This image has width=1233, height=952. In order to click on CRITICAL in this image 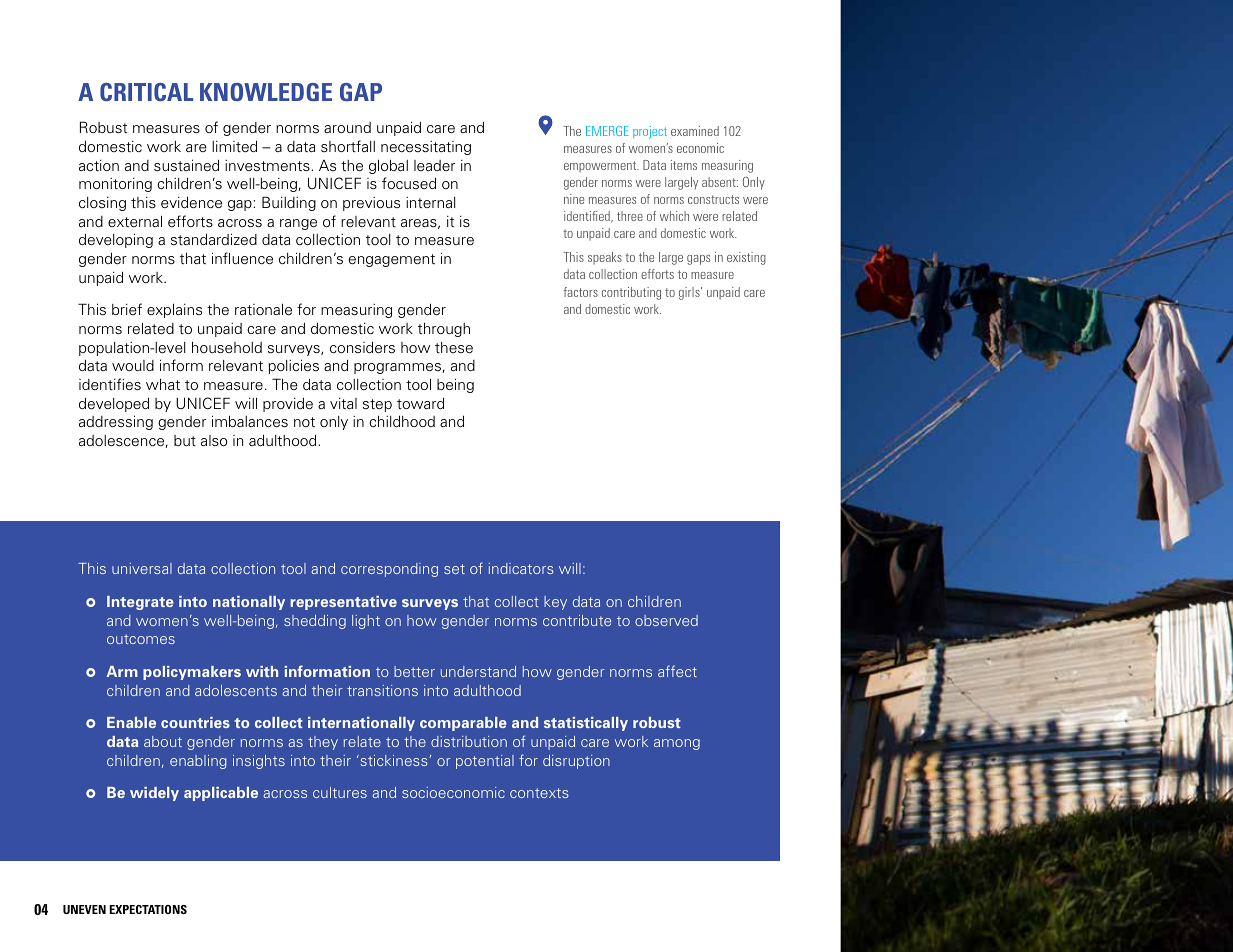, I will do `click(146, 92)`.
